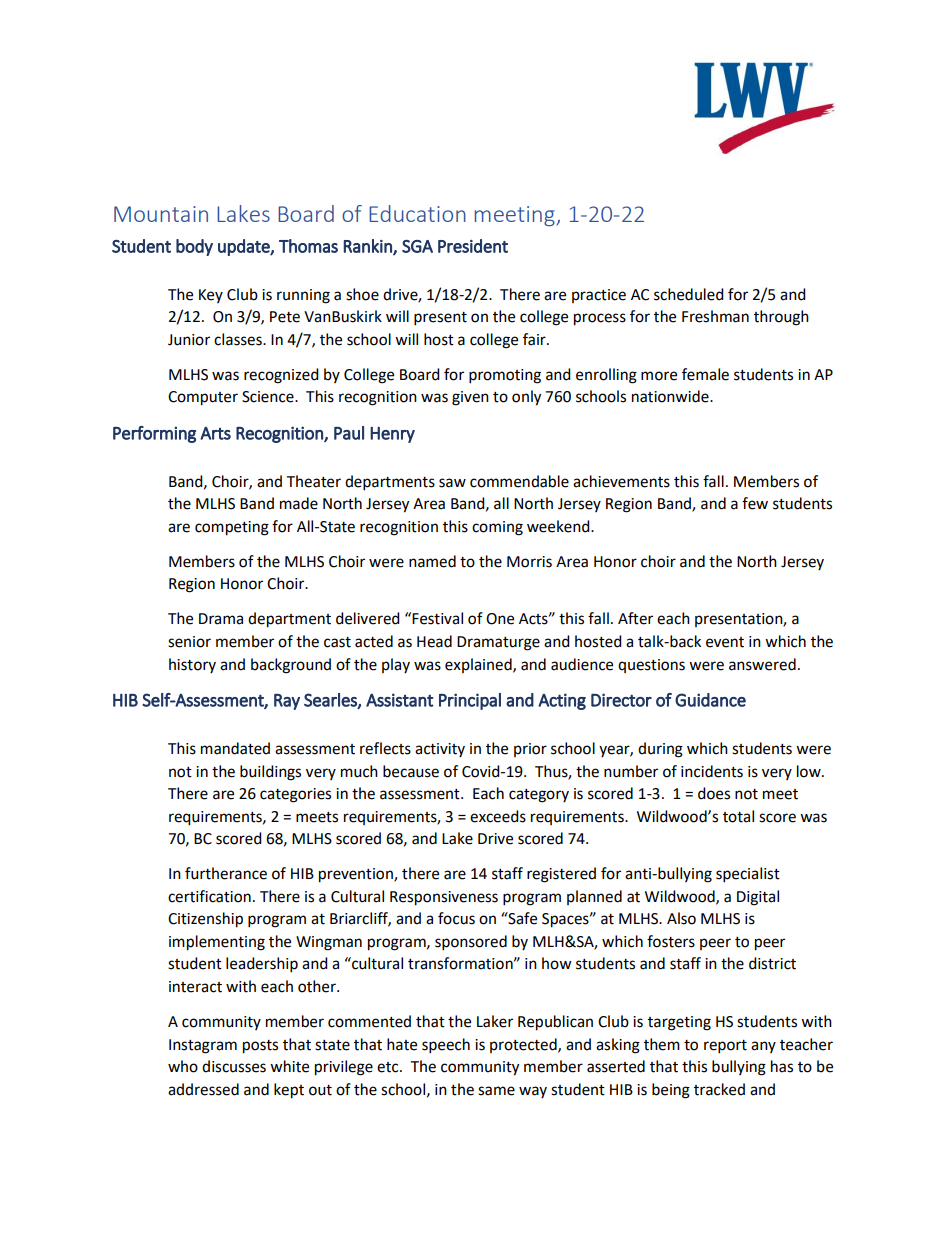 This page has width=952, height=1233. Describe the element at coordinates (496, 1091) in the page. I see `same` at that location.
